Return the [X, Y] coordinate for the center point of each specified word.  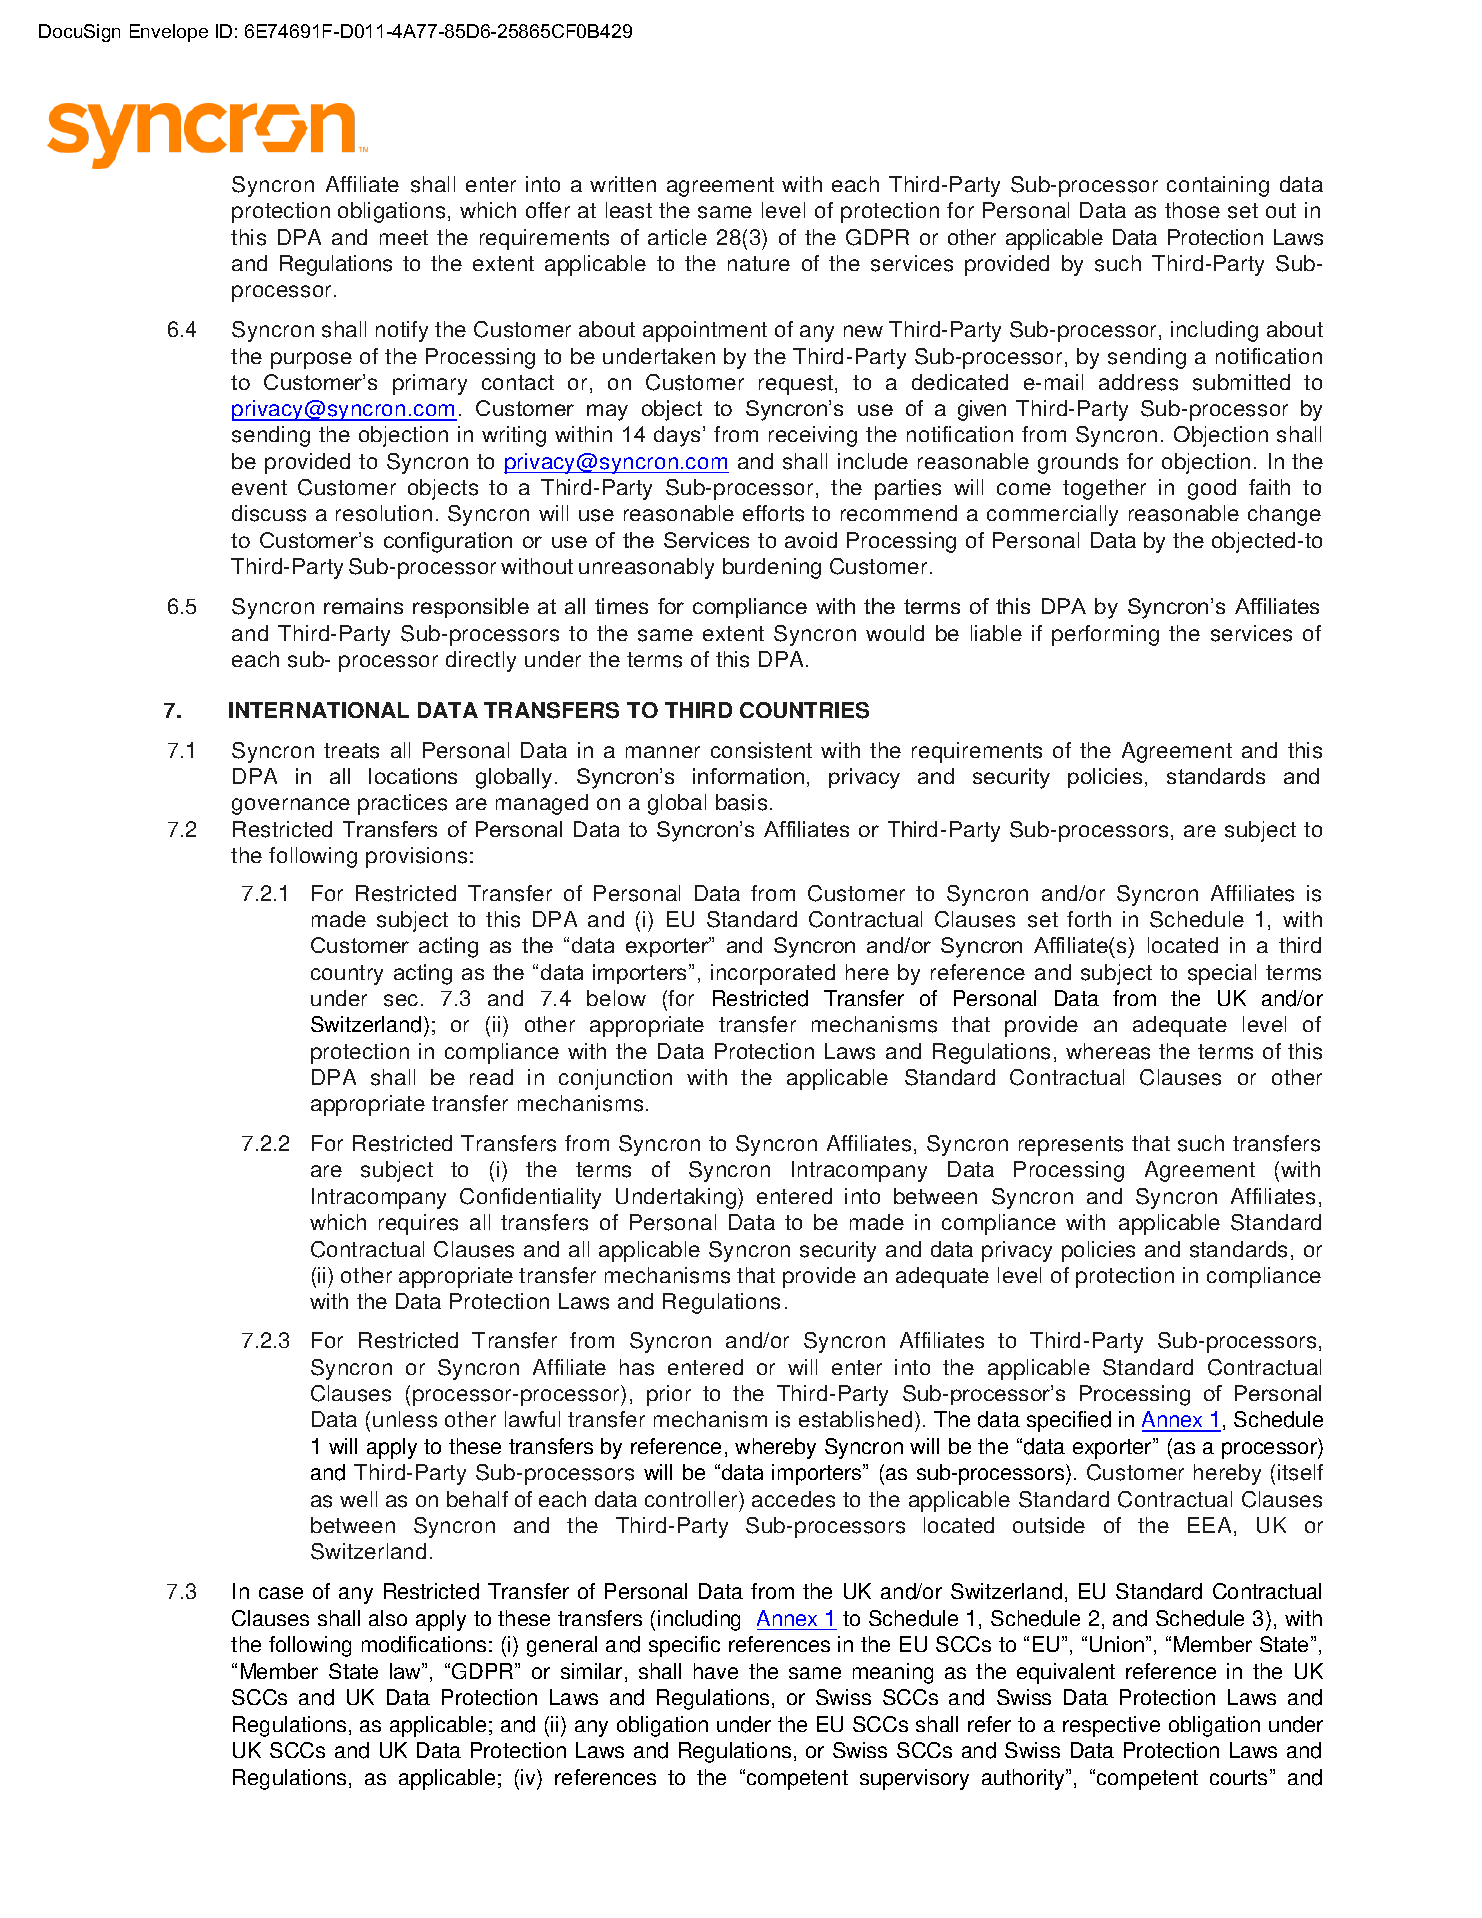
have [716, 1671]
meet [404, 237]
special [1222, 974]
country [347, 975]
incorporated [773, 974]
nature [759, 263]
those [1192, 210]
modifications [424, 1644]
